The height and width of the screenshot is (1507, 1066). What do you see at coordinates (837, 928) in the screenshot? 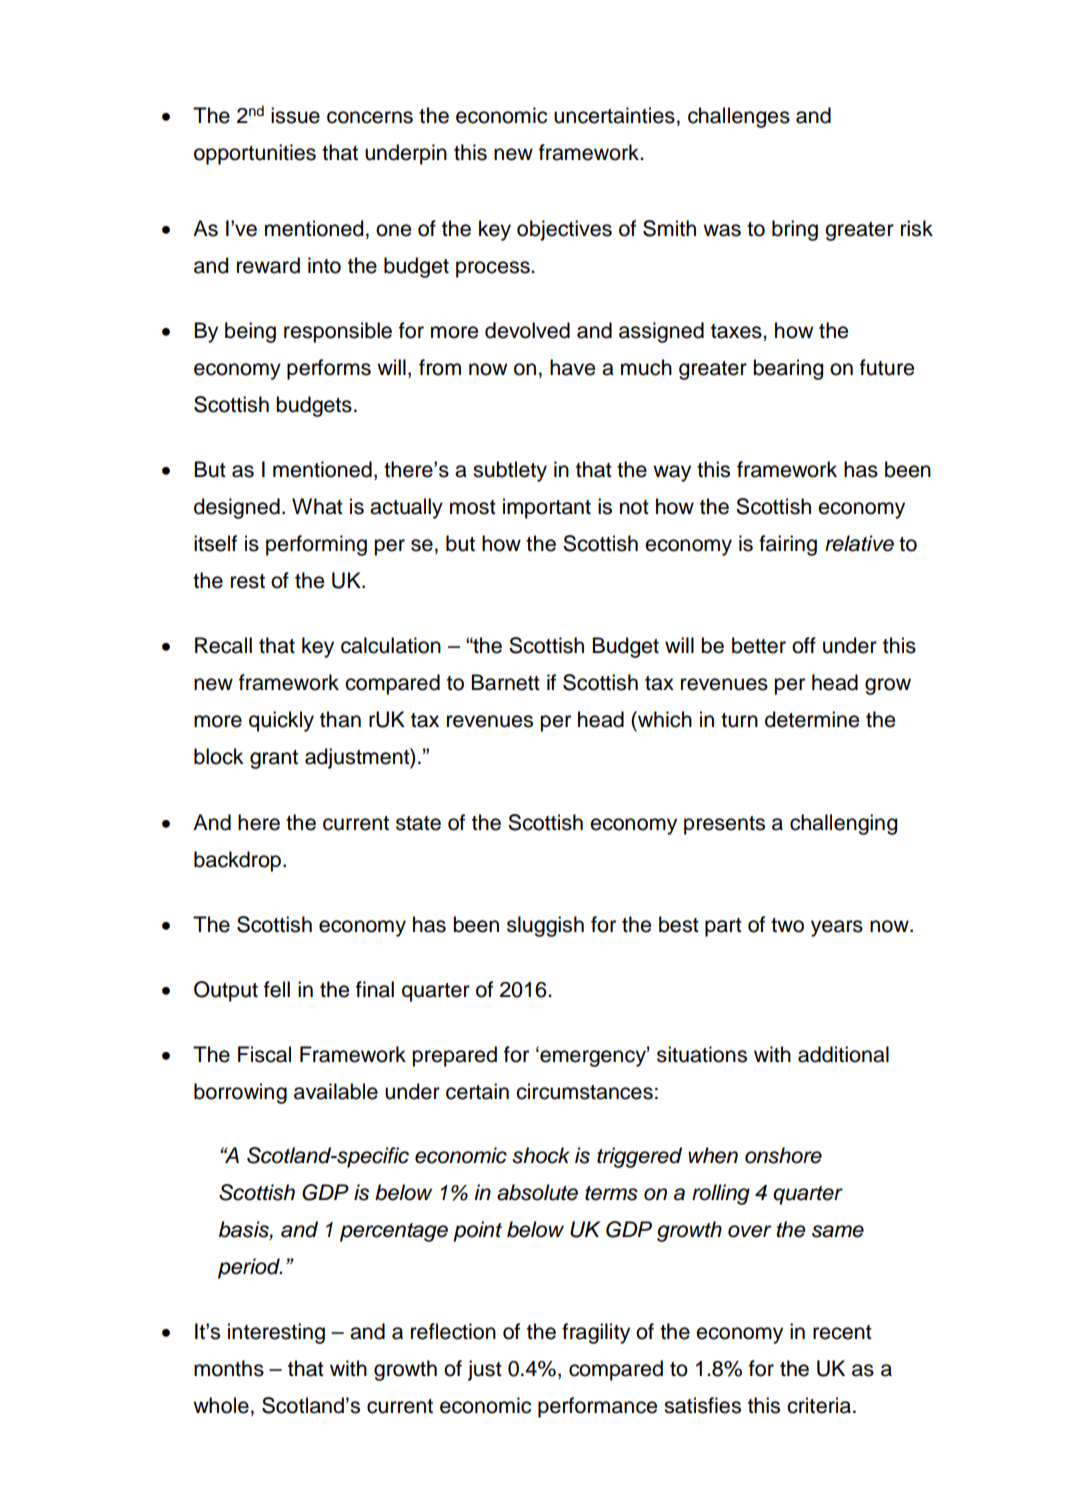
I see `years` at bounding box center [837, 928].
